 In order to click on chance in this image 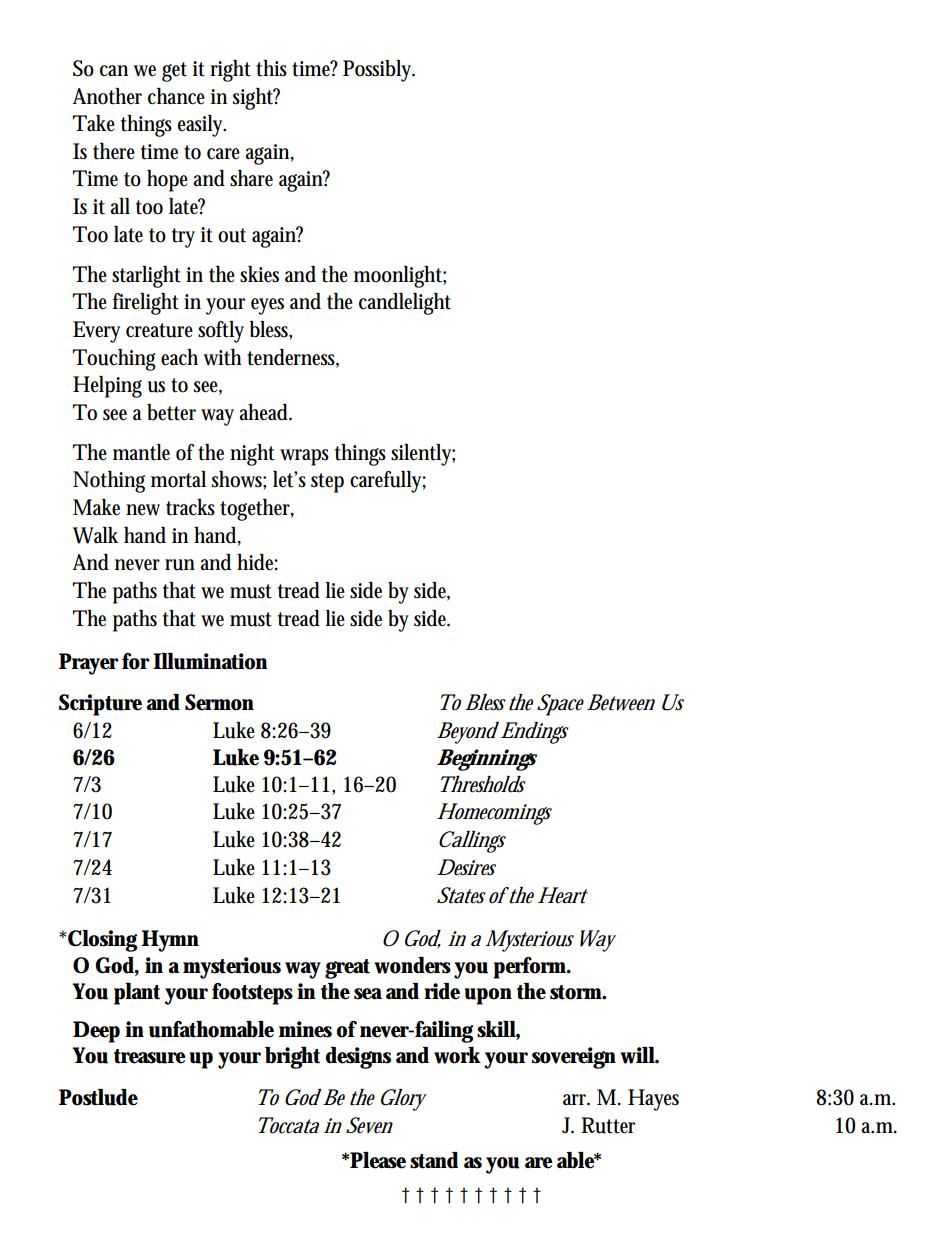, I will do `click(176, 96)`.
